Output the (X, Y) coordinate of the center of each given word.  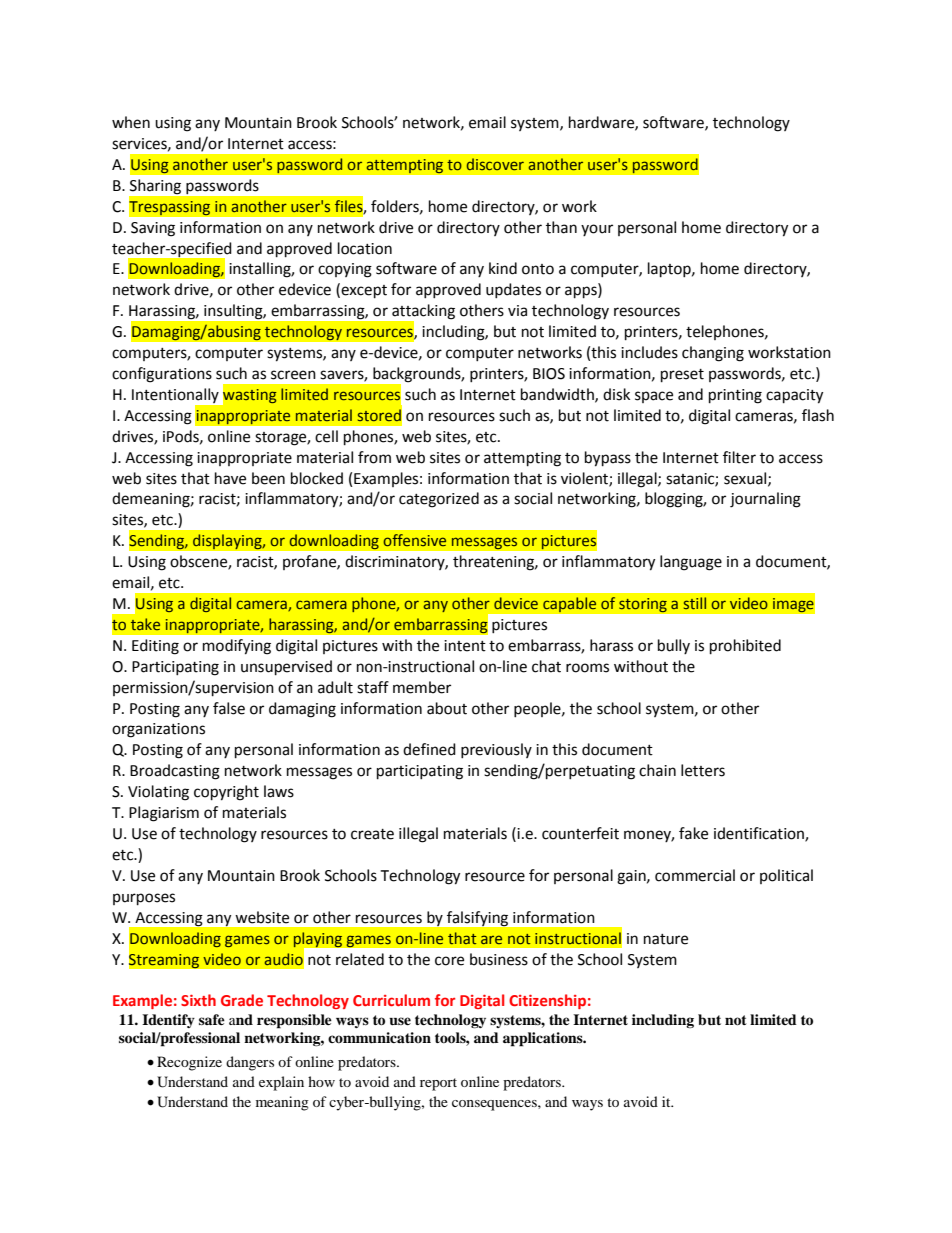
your (597, 230)
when (131, 122)
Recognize (189, 1063)
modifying (237, 647)
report (438, 1084)
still (695, 603)
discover (495, 164)
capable (570, 605)
